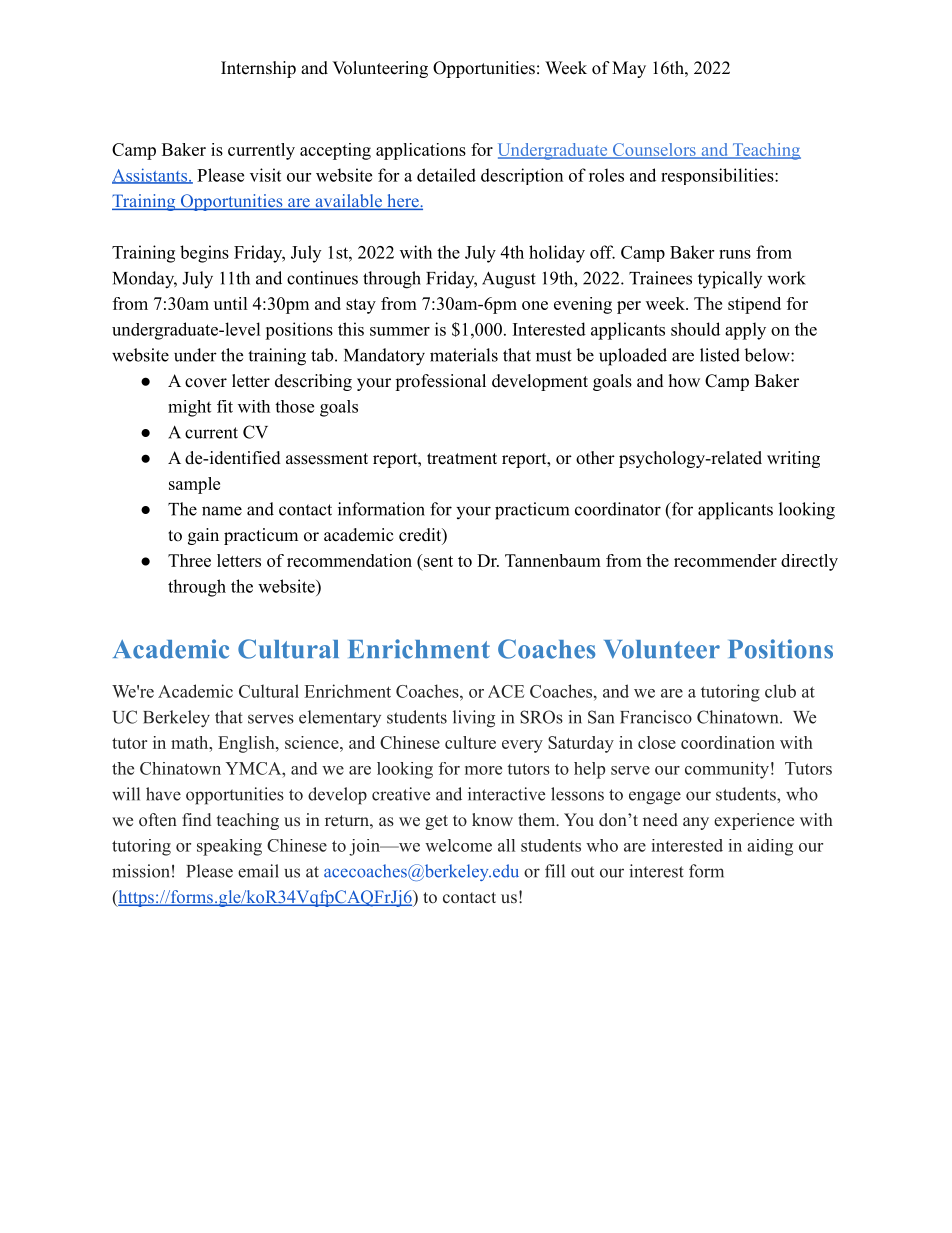 The image size is (952, 1233). I want to click on sent, so click(437, 560).
